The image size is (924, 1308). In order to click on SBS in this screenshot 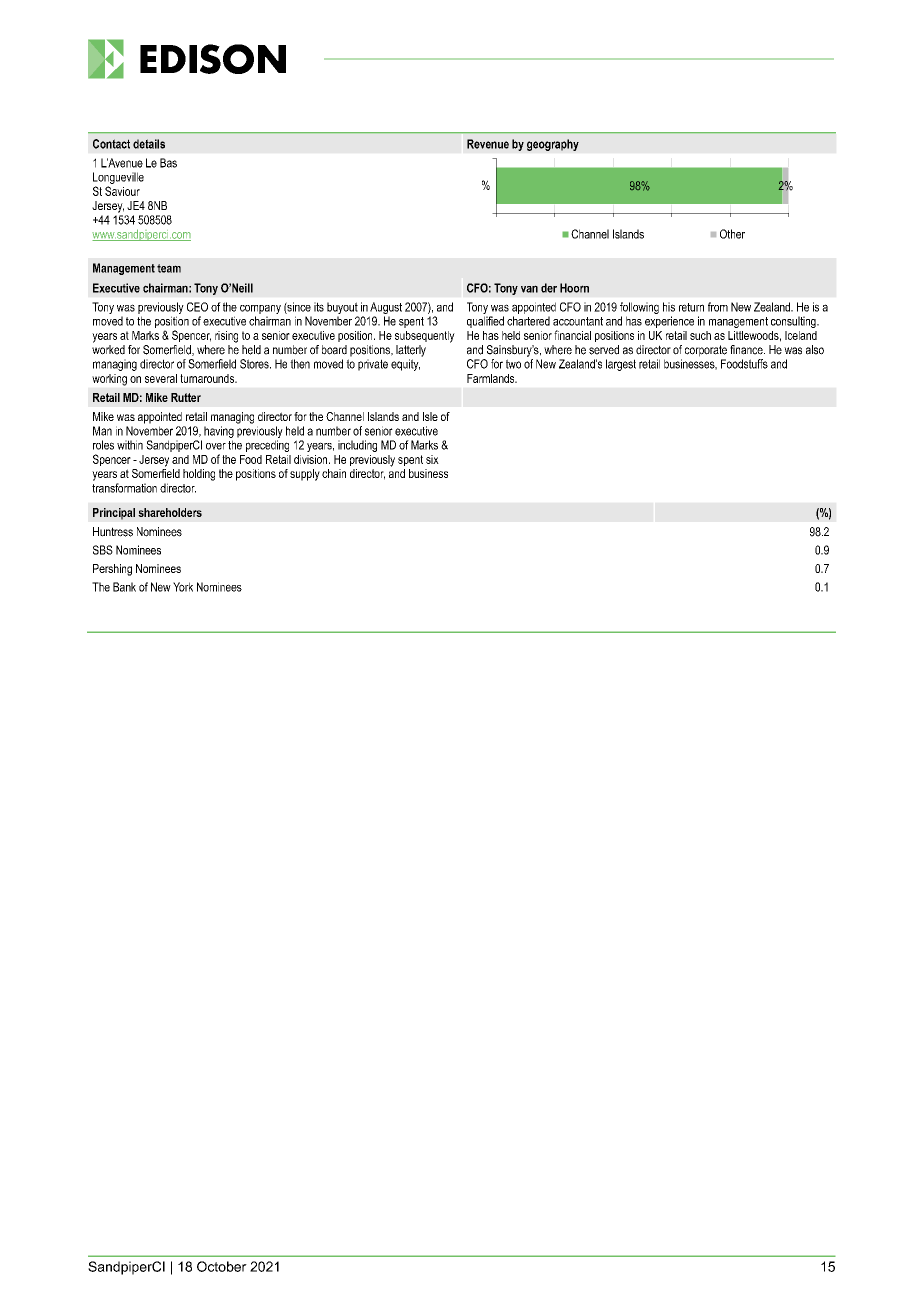, I will do `click(103, 550)`.
